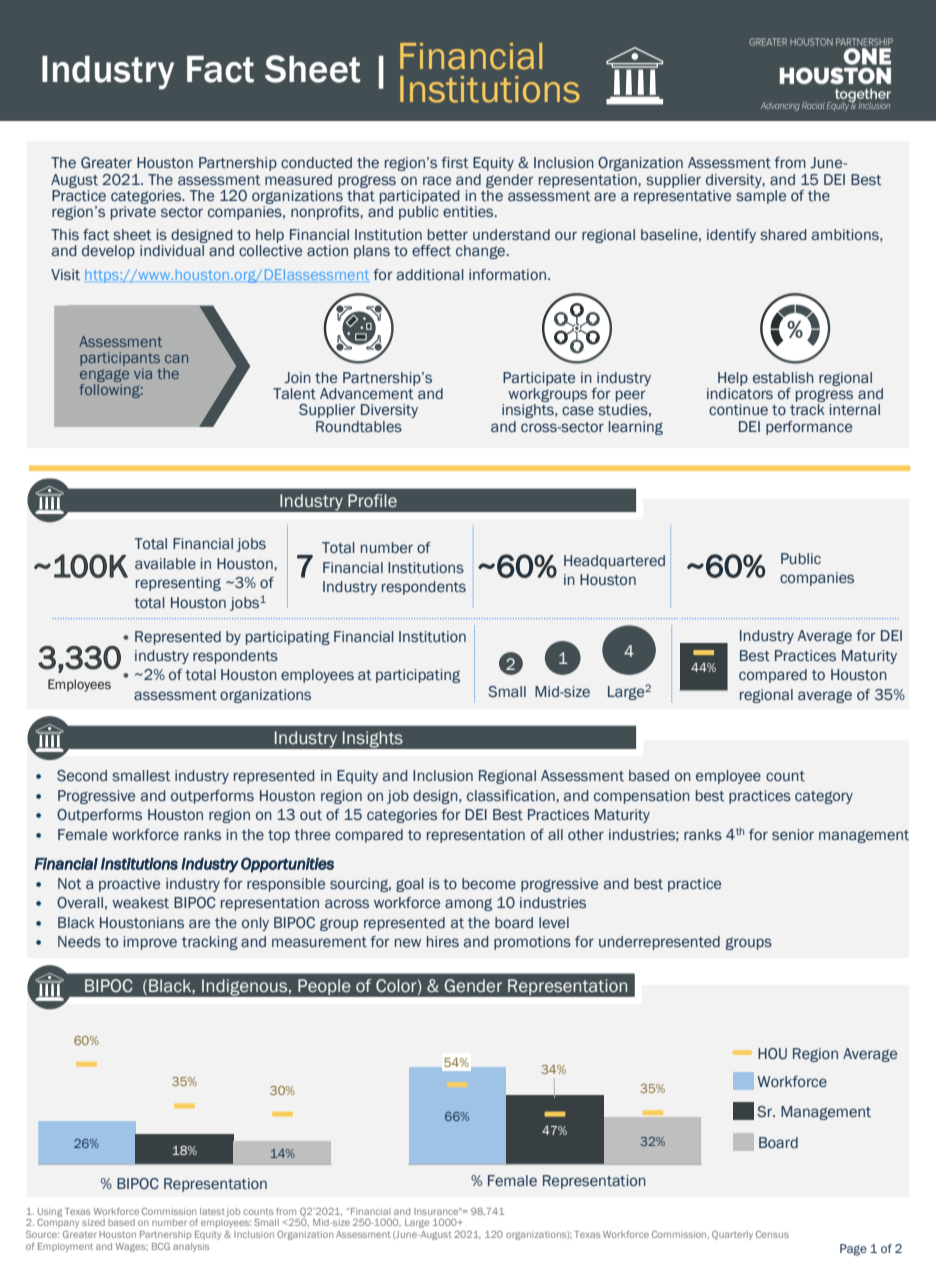 Image resolution: width=936 pixels, height=1288 pixels. I want to click on latest, so click(212, 1211).
